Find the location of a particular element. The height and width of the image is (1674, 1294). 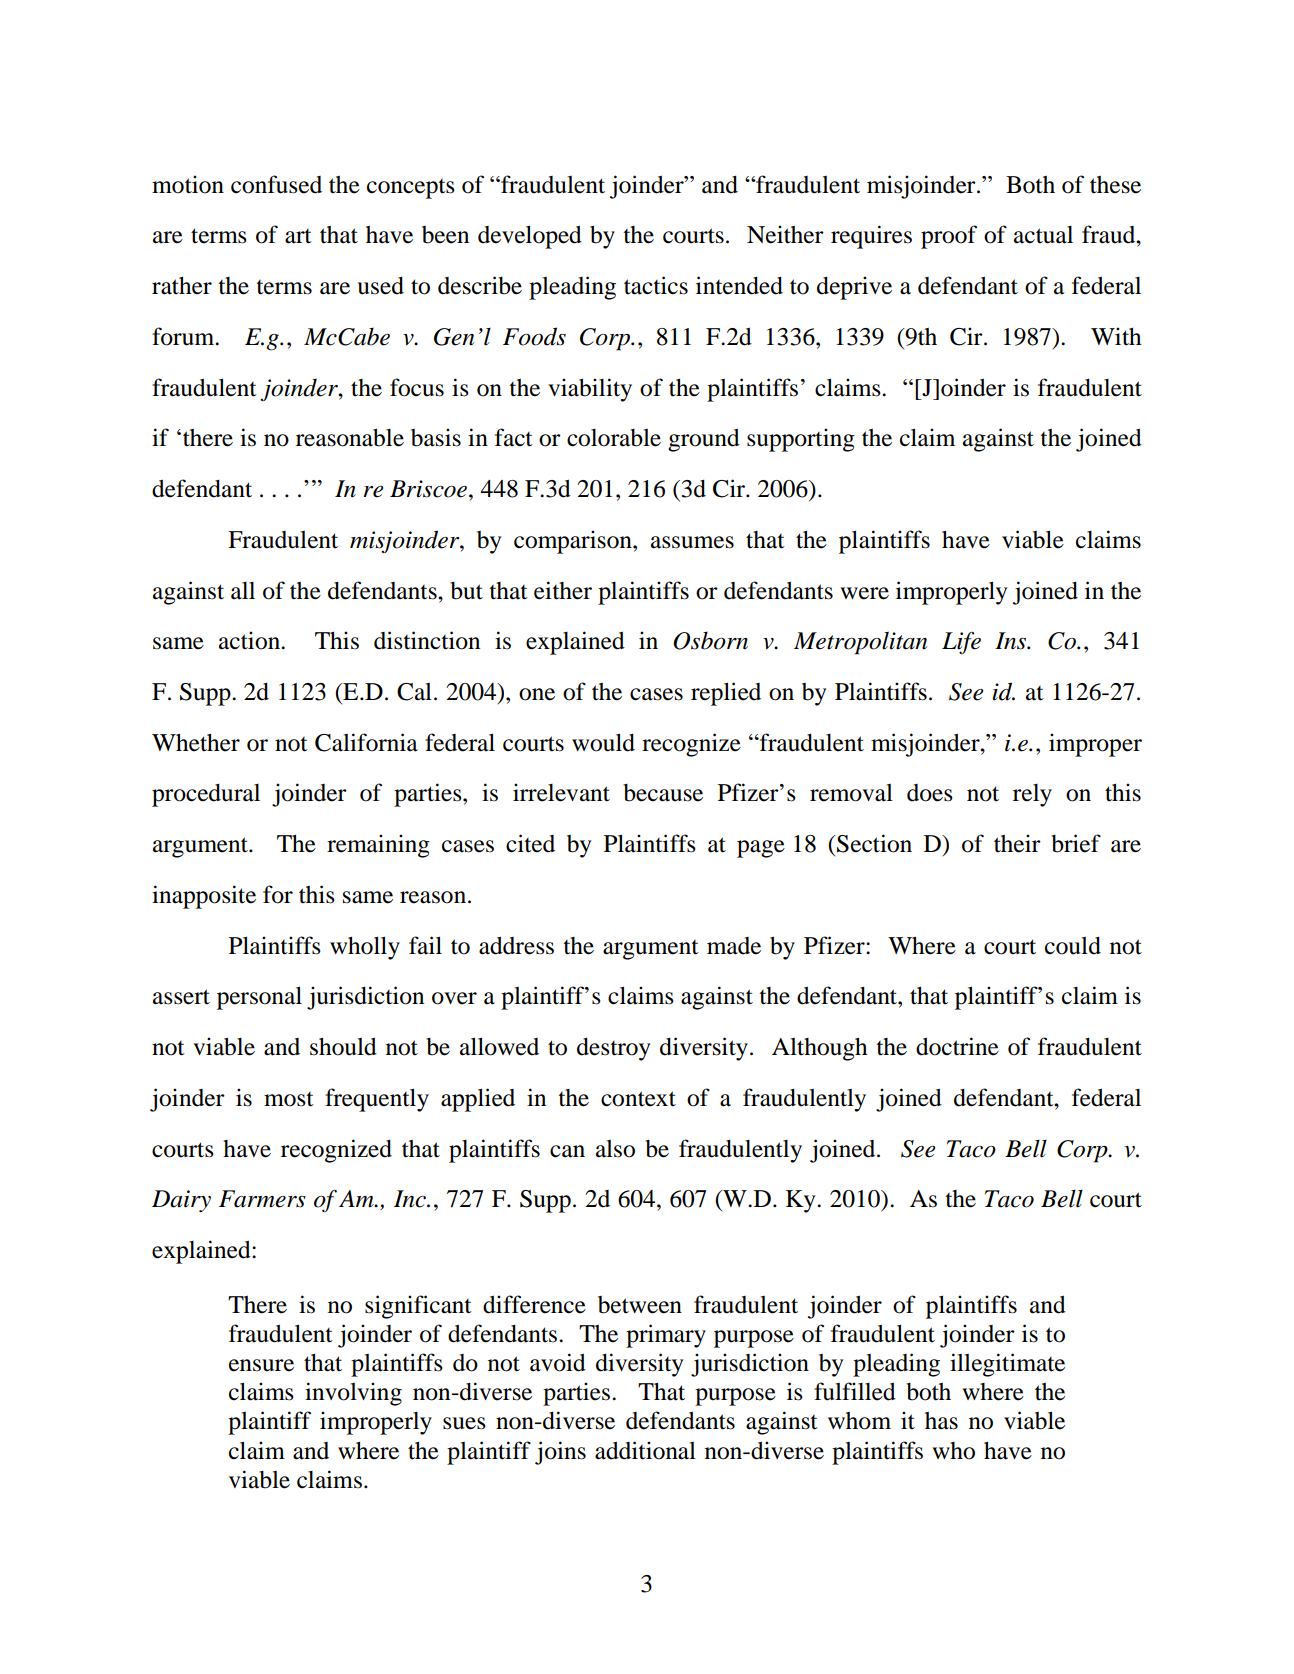

colorable is located at coordinates (614, 438).
